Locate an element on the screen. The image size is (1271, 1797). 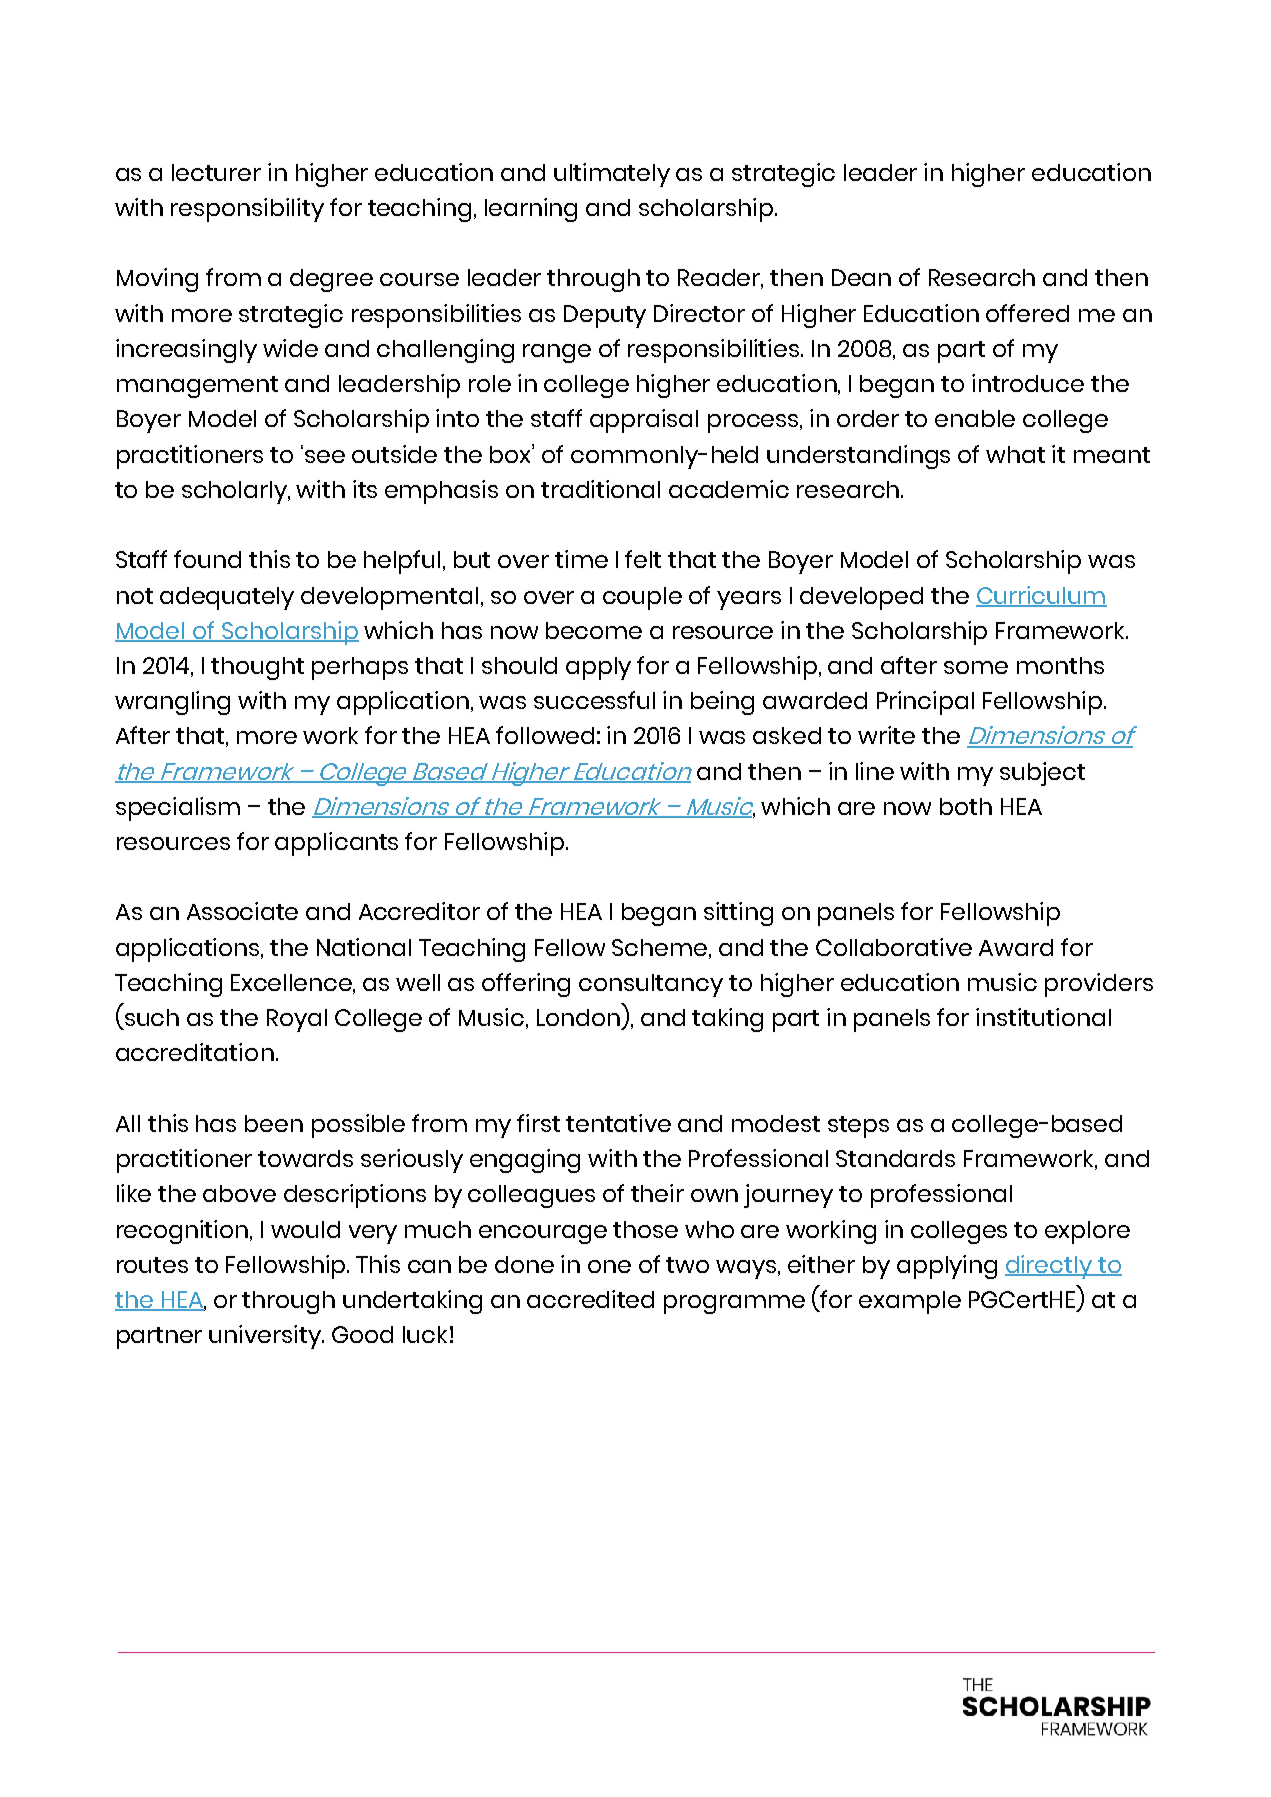
successful is located at coordinates (594, 700).
